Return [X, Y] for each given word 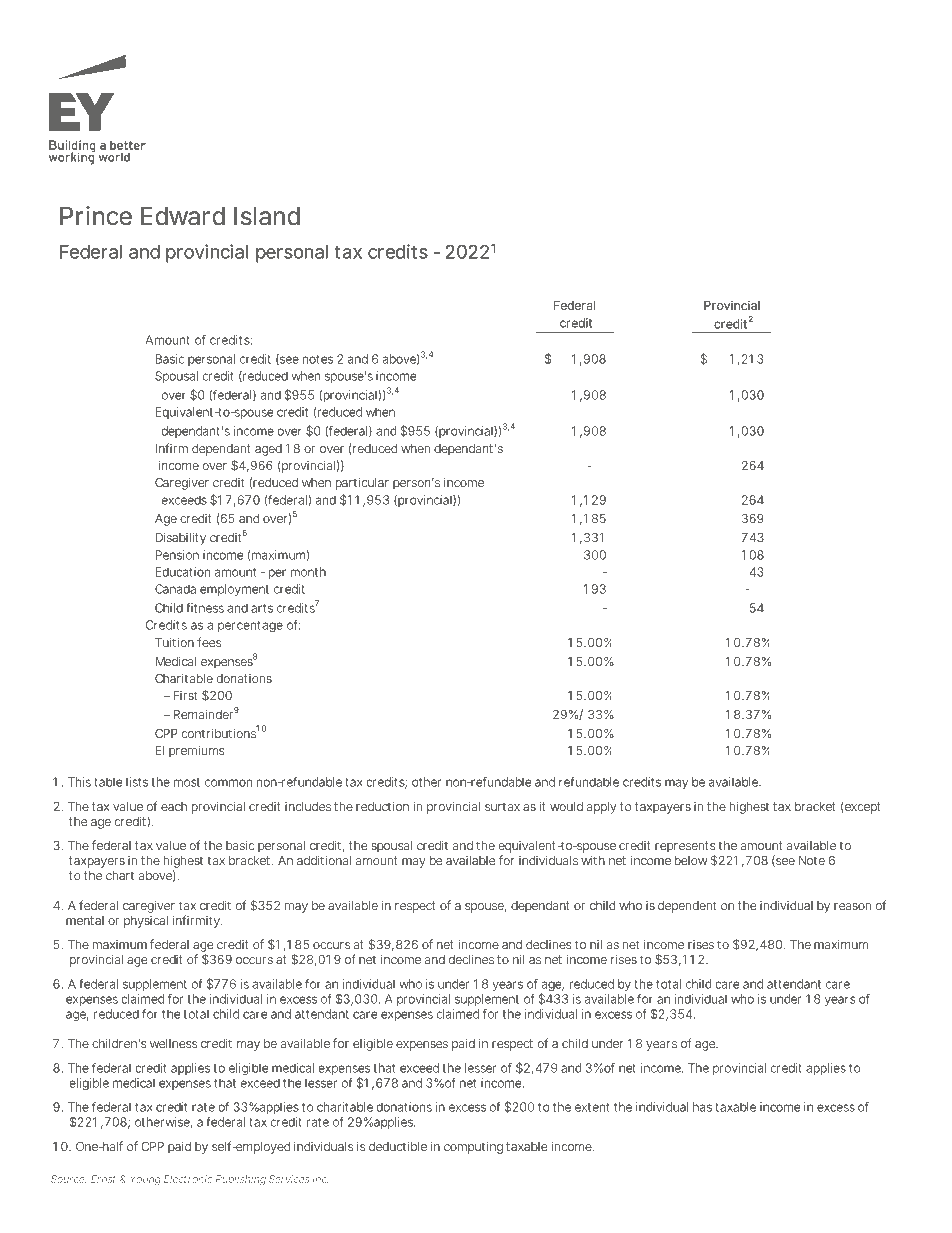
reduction [382, 806]
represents [685, 848]
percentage [250, 626]
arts [262, 608]
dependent [687, 907]
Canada [175, 589]
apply [602, 808]
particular [362, 484]
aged [268, 450]
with [593, 860]
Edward [183, 216]
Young [145, 1180]
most [186, 782]
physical [146, 922]
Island [267, 216]
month [308, 572]
